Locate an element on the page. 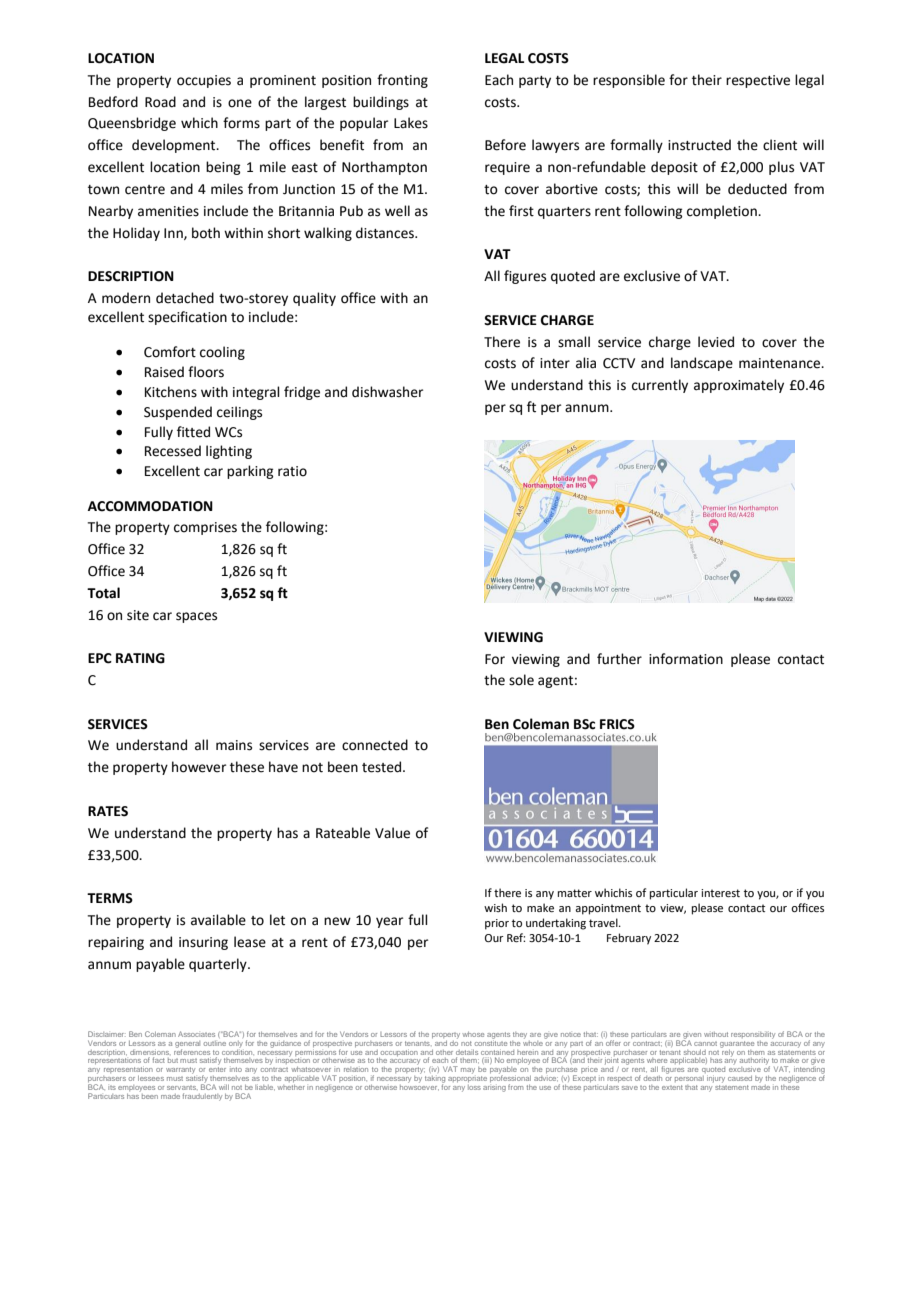 Image resolution: width=924 pixels, height=1308 pixels. warranty is located at coordinates (180, 1070).
